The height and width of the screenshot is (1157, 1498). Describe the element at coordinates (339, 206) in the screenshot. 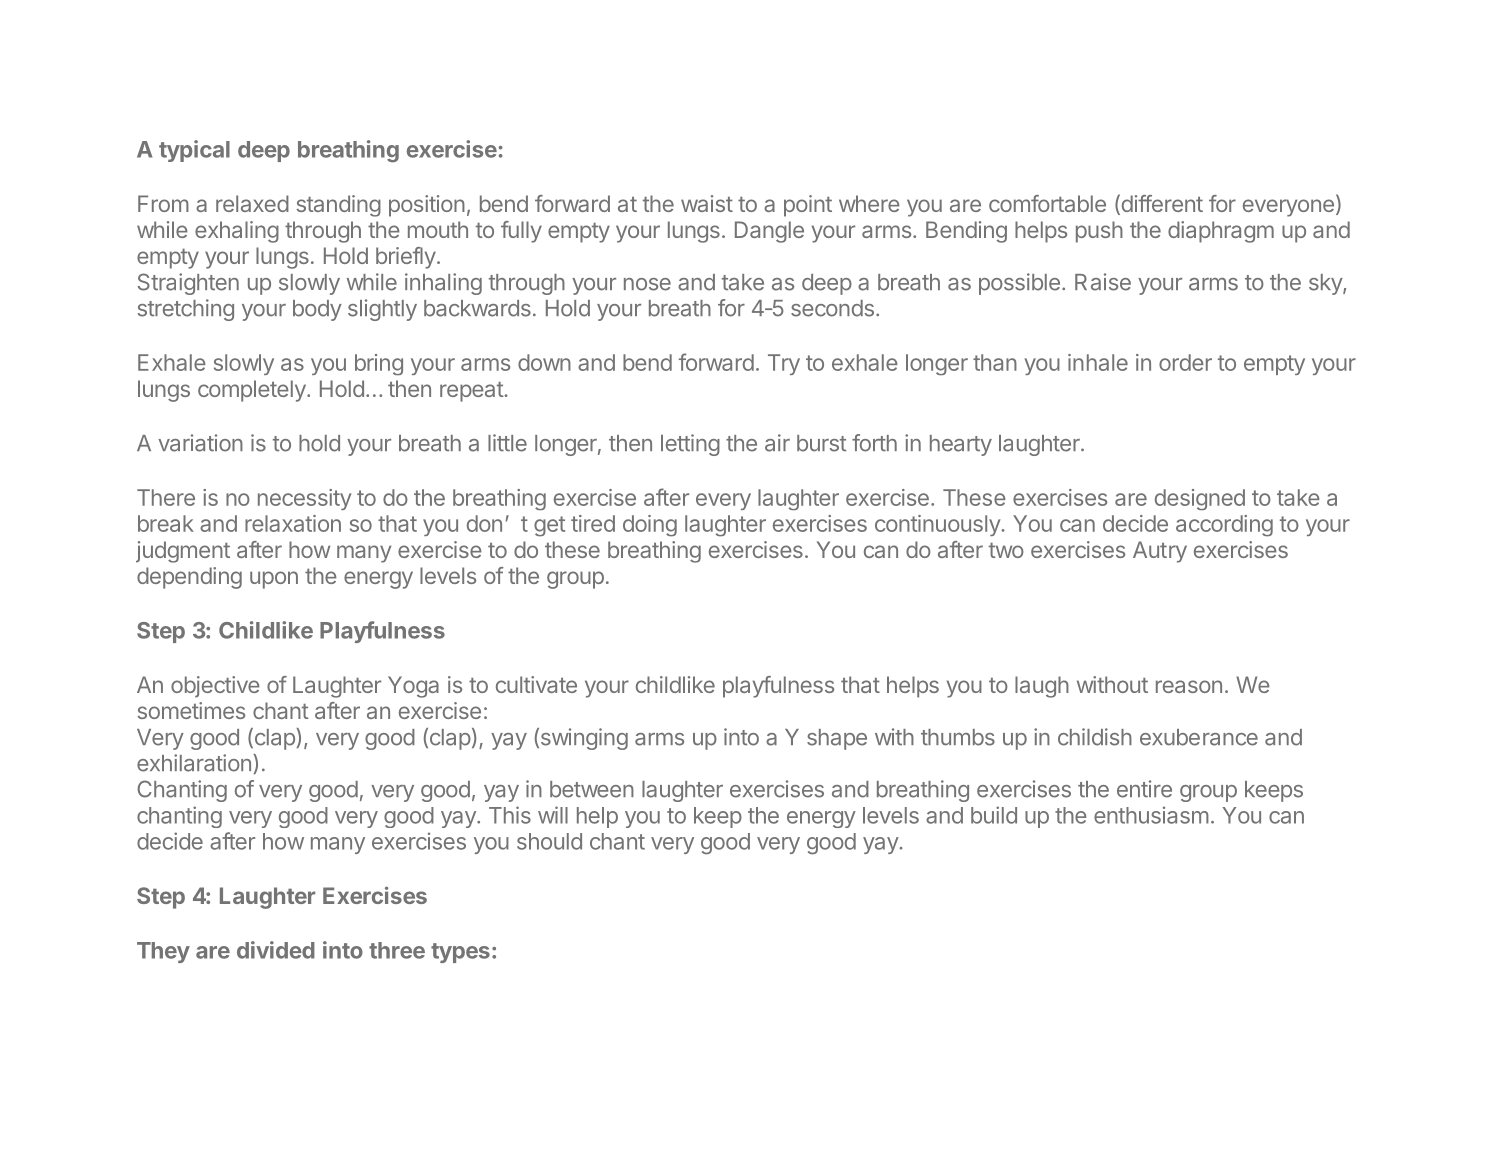

I see `standing` at that location.
